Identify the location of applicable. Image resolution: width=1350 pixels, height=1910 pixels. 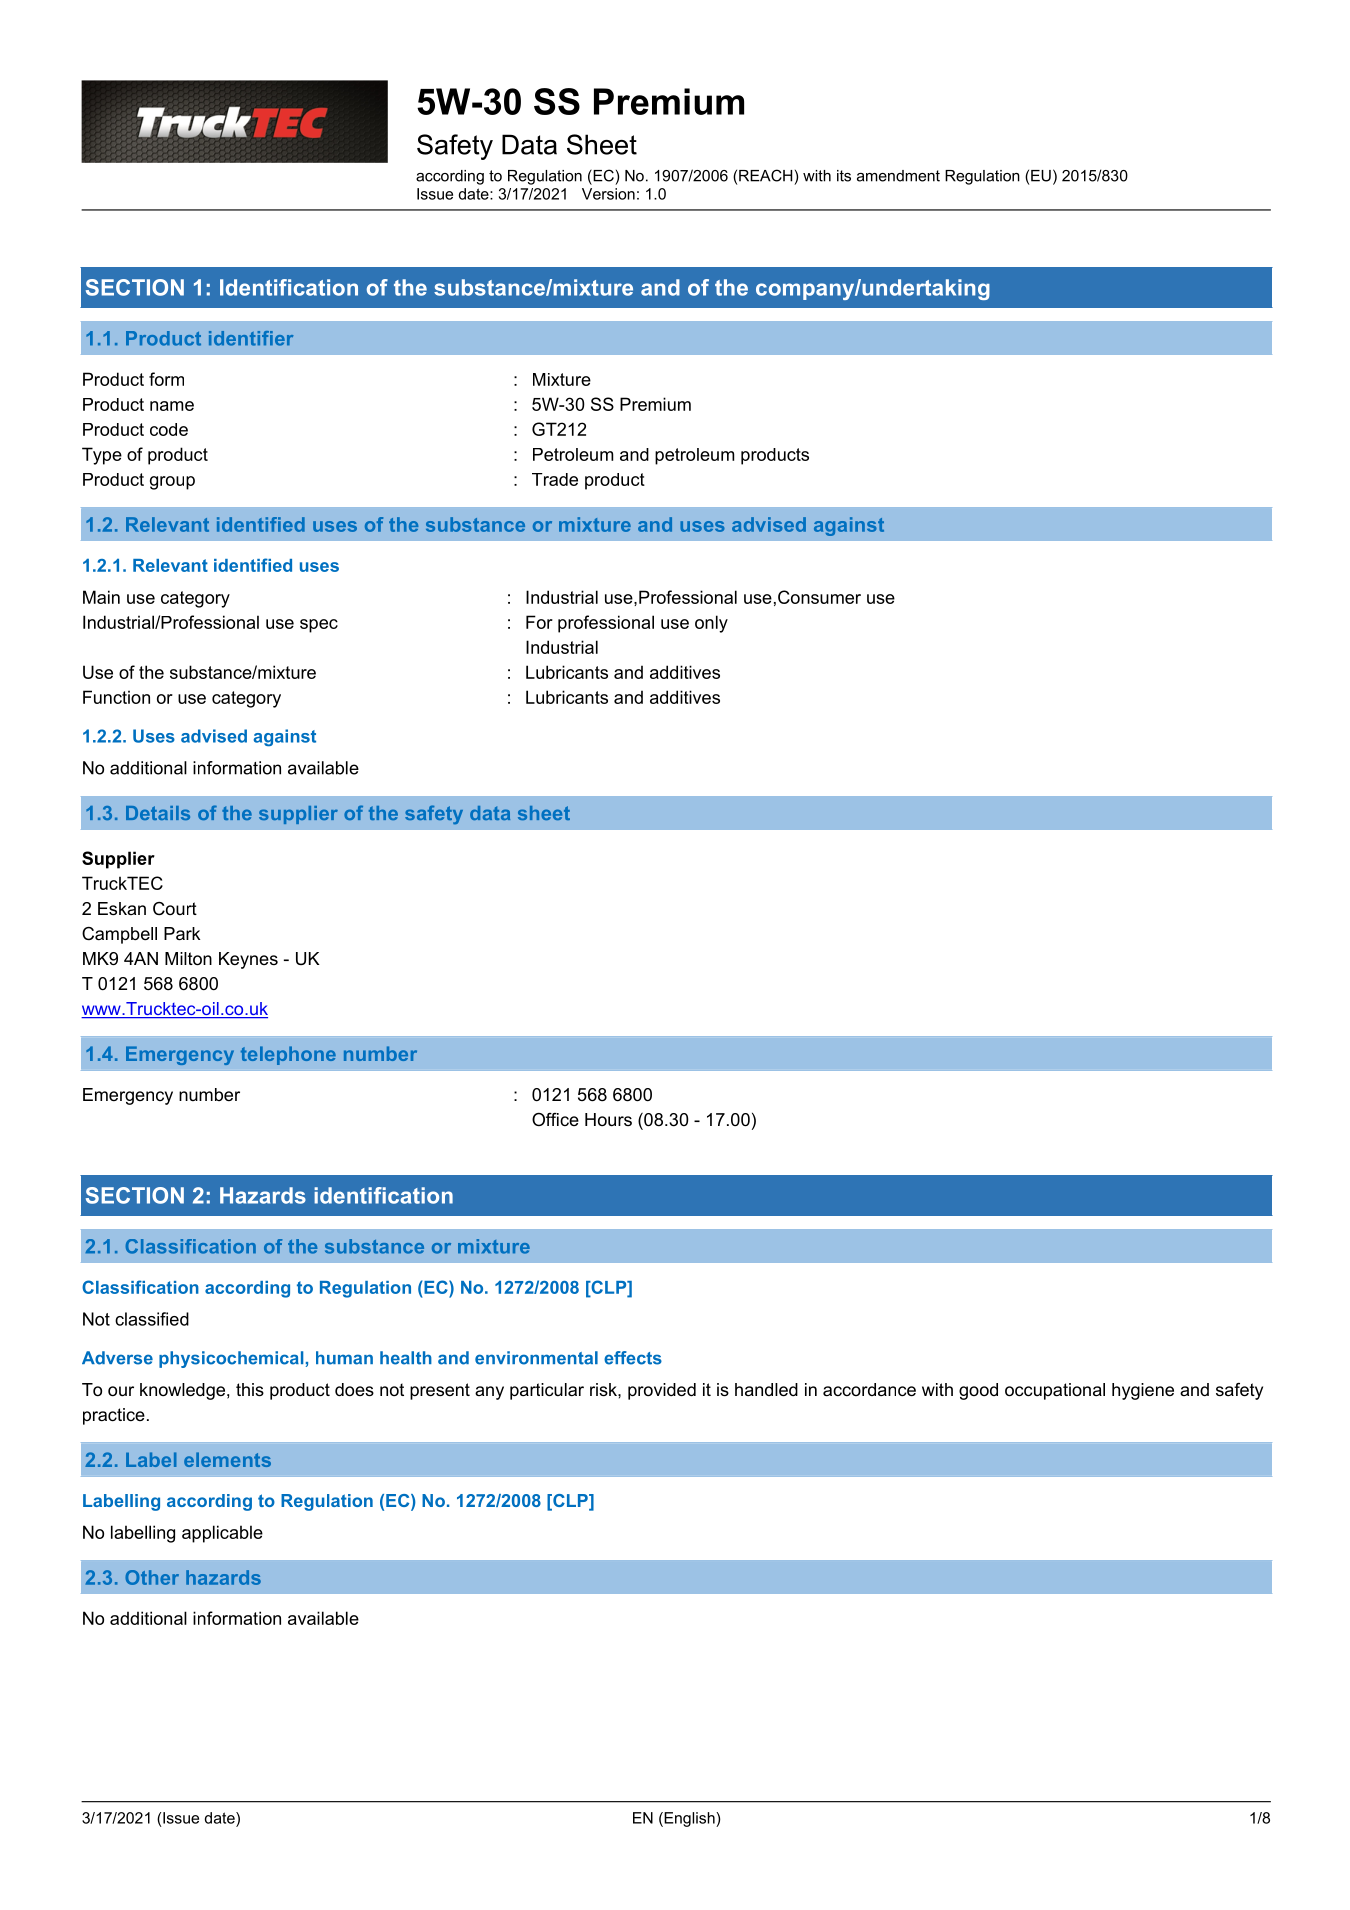
(222, 1534).
